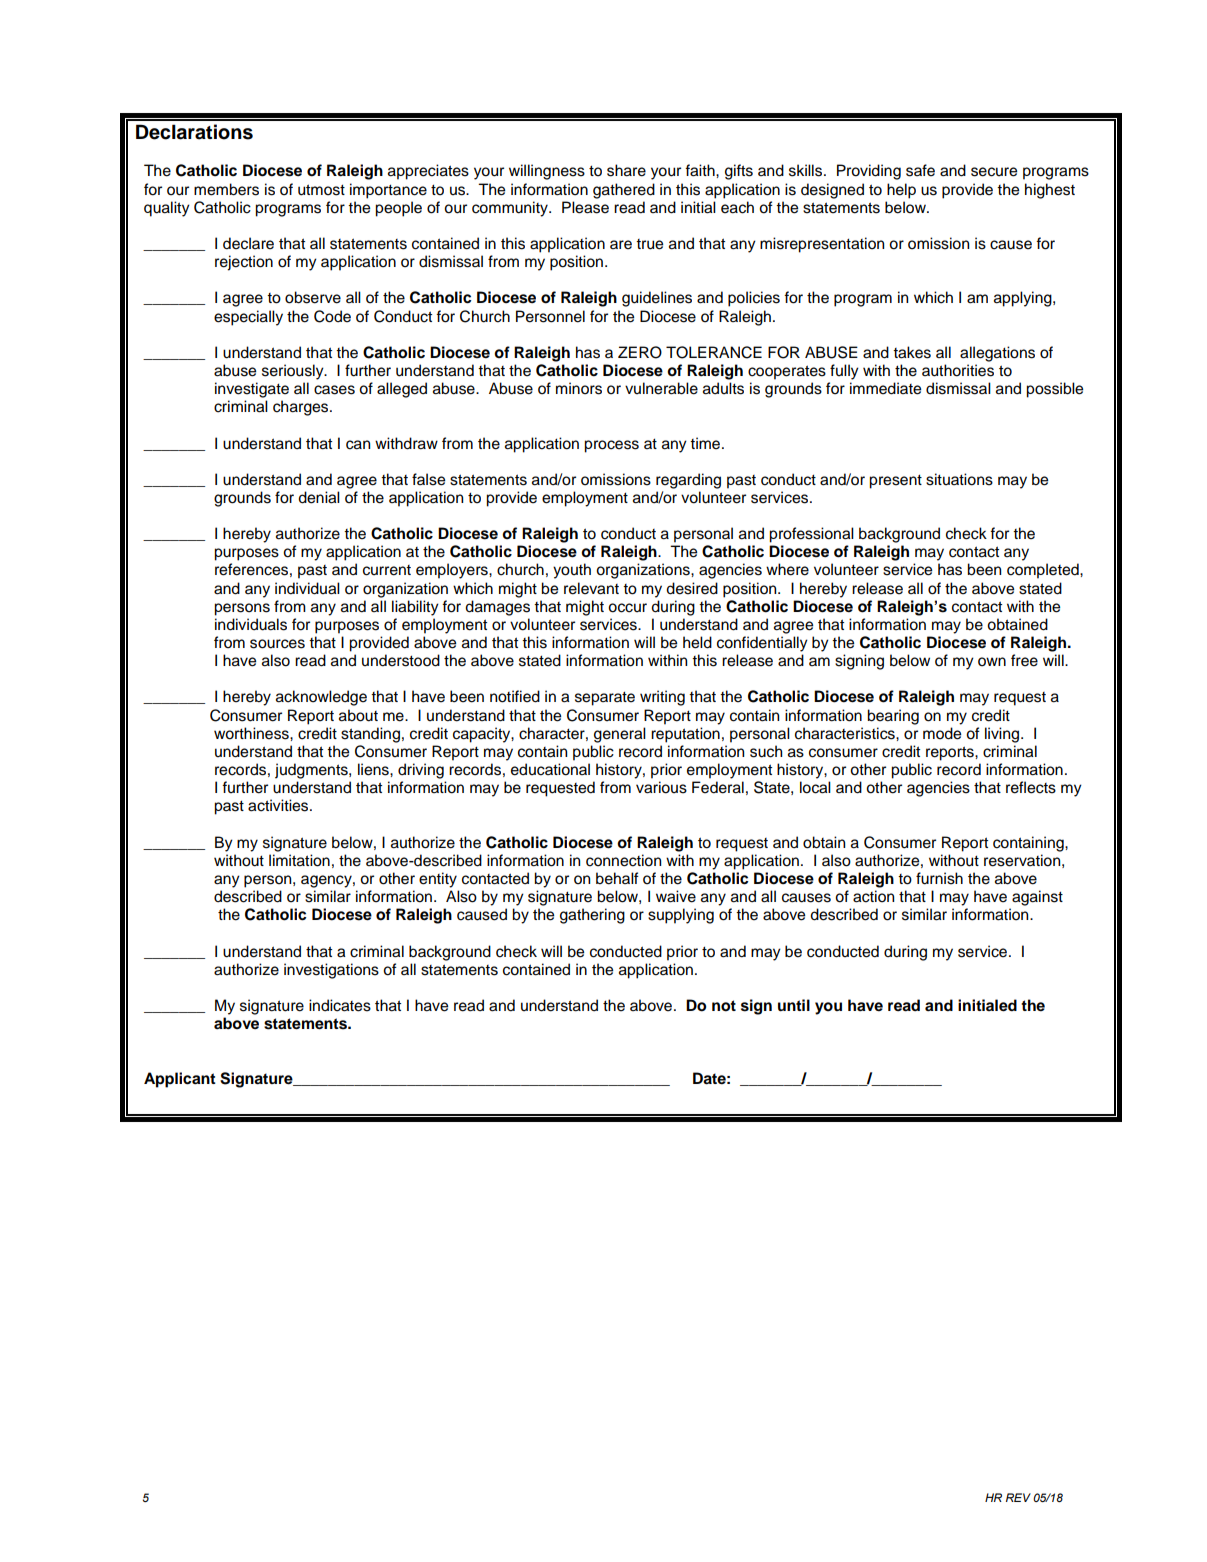  What do you see at coordinates (340, 1005) in the document?
I see `indicates` at bounding box center [340, 1005].
